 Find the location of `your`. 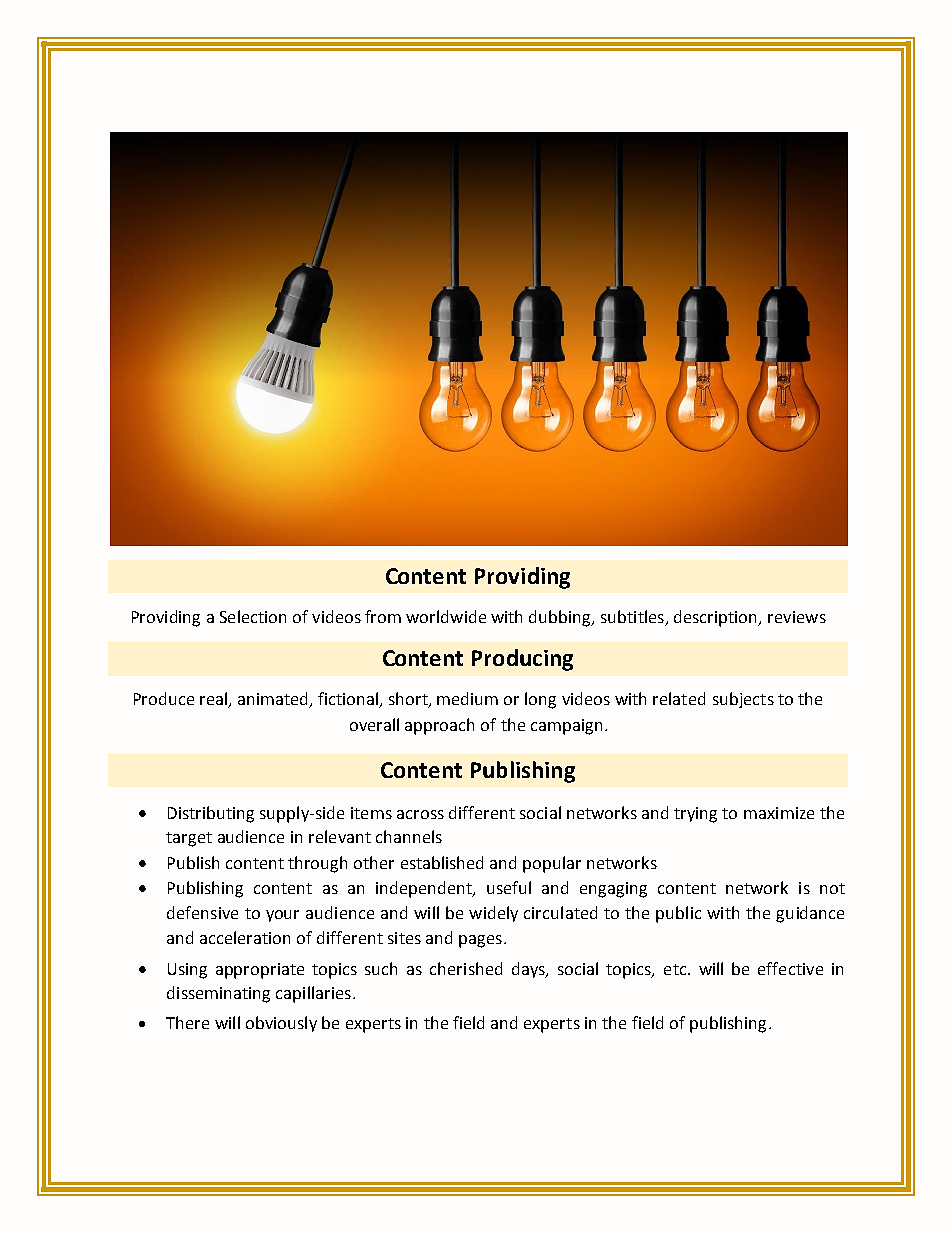

your is located at coordinates (282, 916).
